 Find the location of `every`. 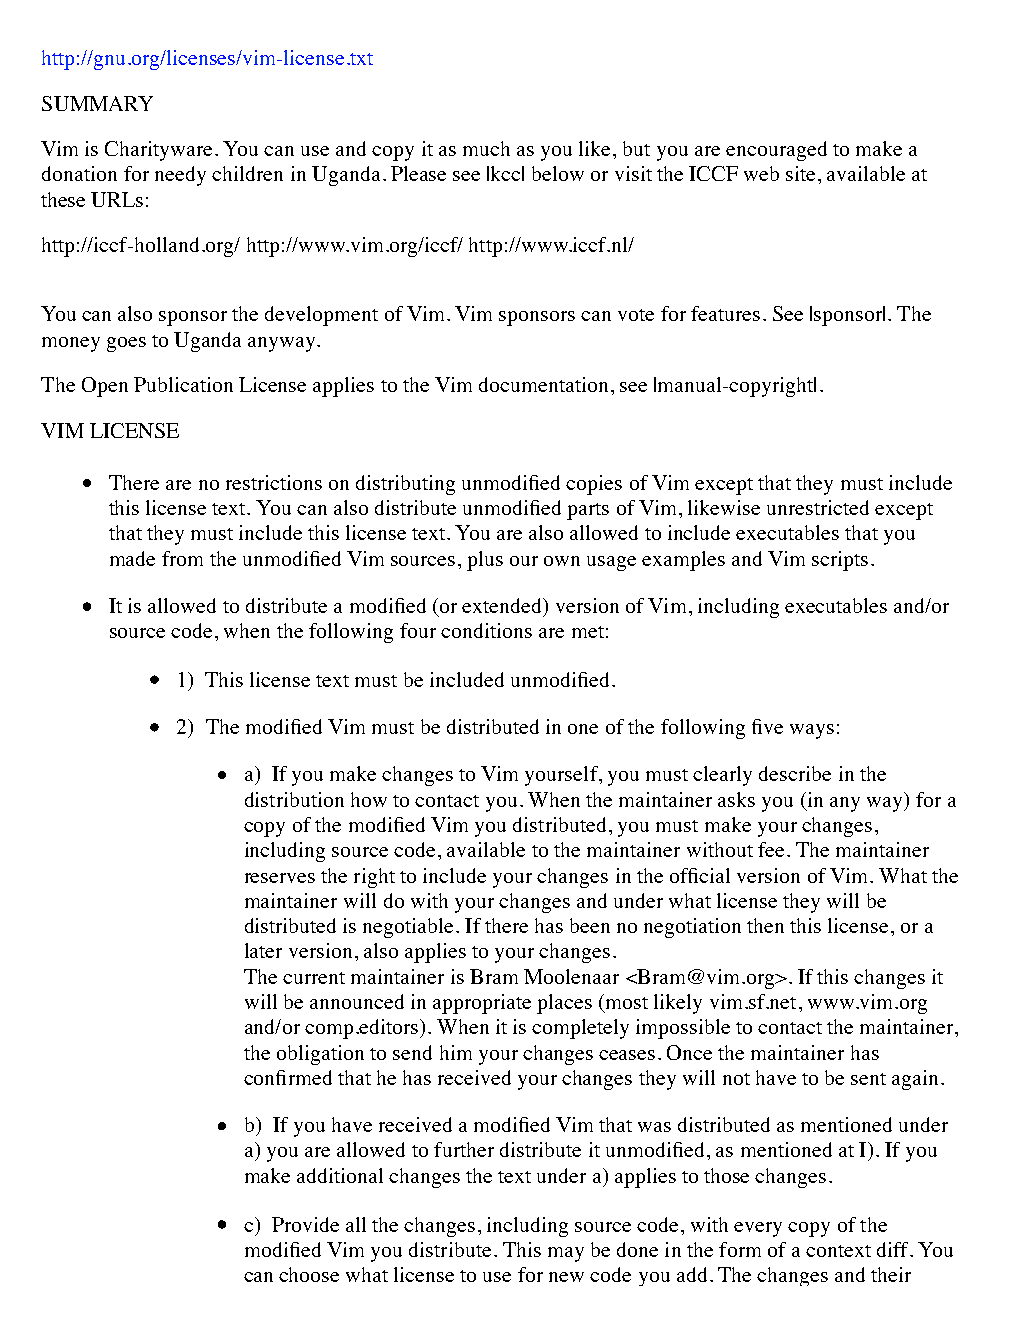

every is located at coordinates (758, 1229).
